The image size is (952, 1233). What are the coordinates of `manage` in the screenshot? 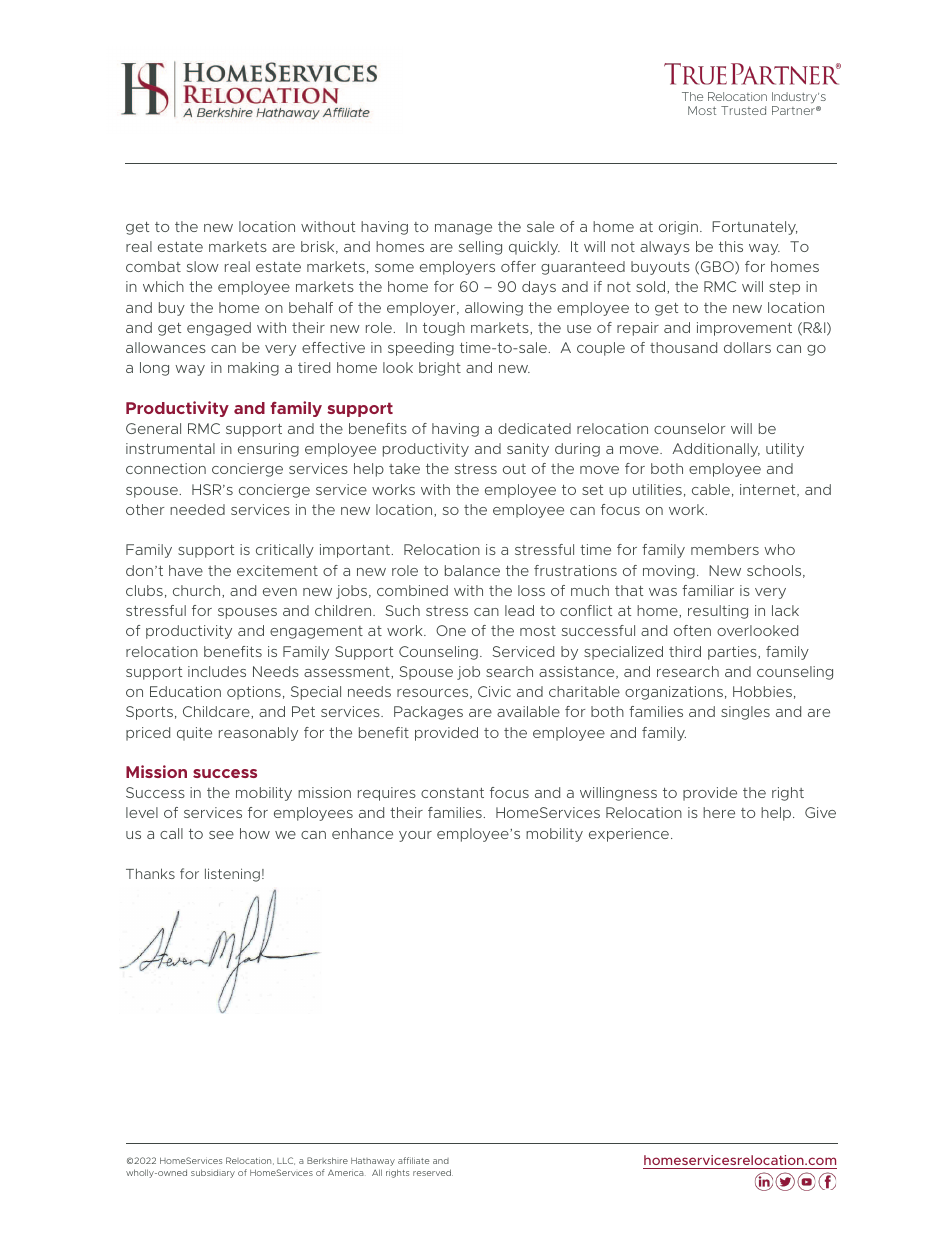 It's located at (463, 229).
